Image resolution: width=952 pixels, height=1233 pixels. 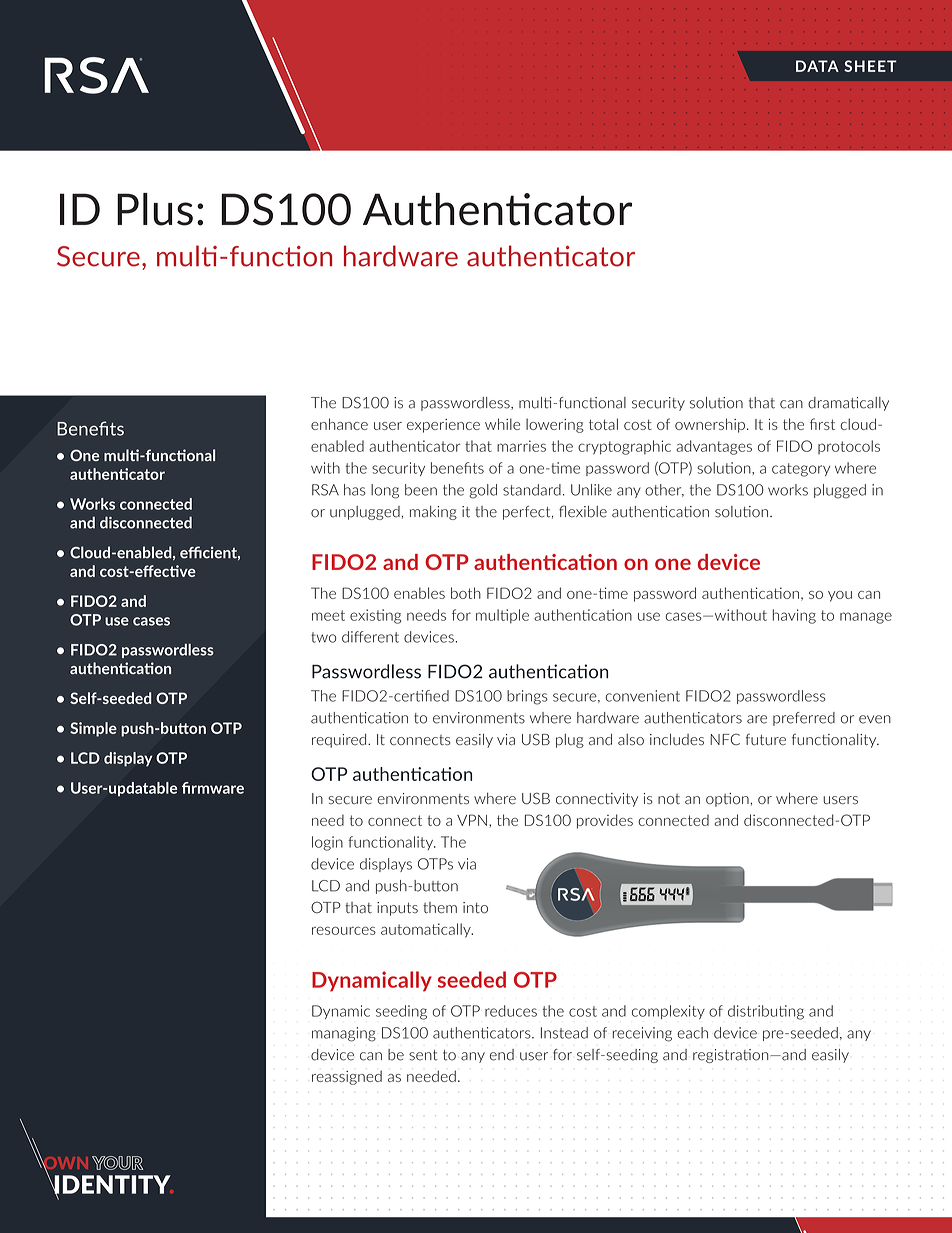 I want to click on while, so click(x=502, y=424).
